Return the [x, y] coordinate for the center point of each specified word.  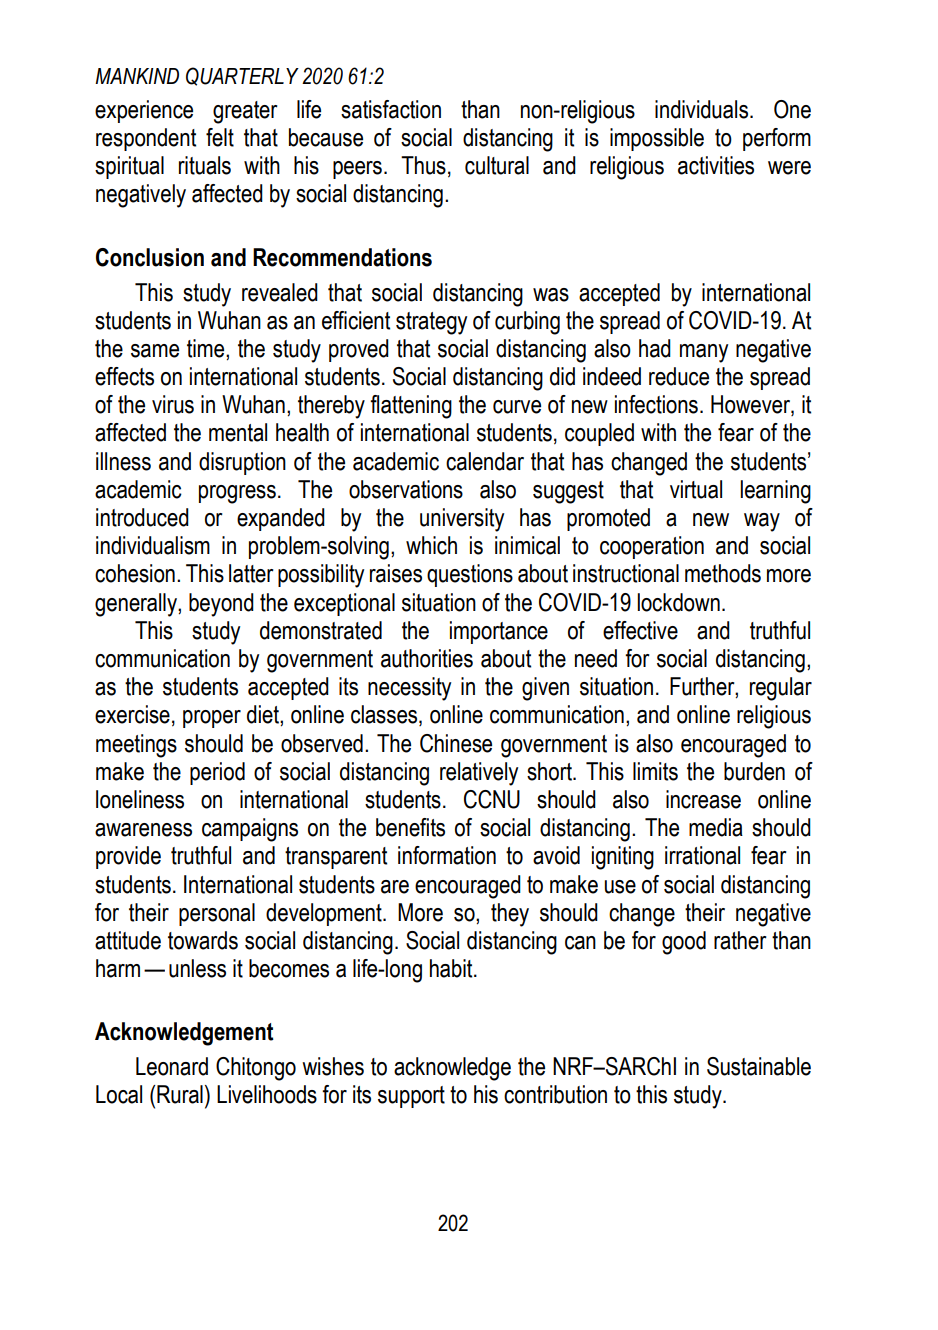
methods [723, 573]
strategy [431, 323]
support [411, 1097]
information [447, 855]
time [207, 348]
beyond [221, 605]
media [716, 827]
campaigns [250, 830]
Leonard [172, 1066]
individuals [703, 109]
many [704, 353]
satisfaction [391, 109]
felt [220, 137]
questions [470, 575]
